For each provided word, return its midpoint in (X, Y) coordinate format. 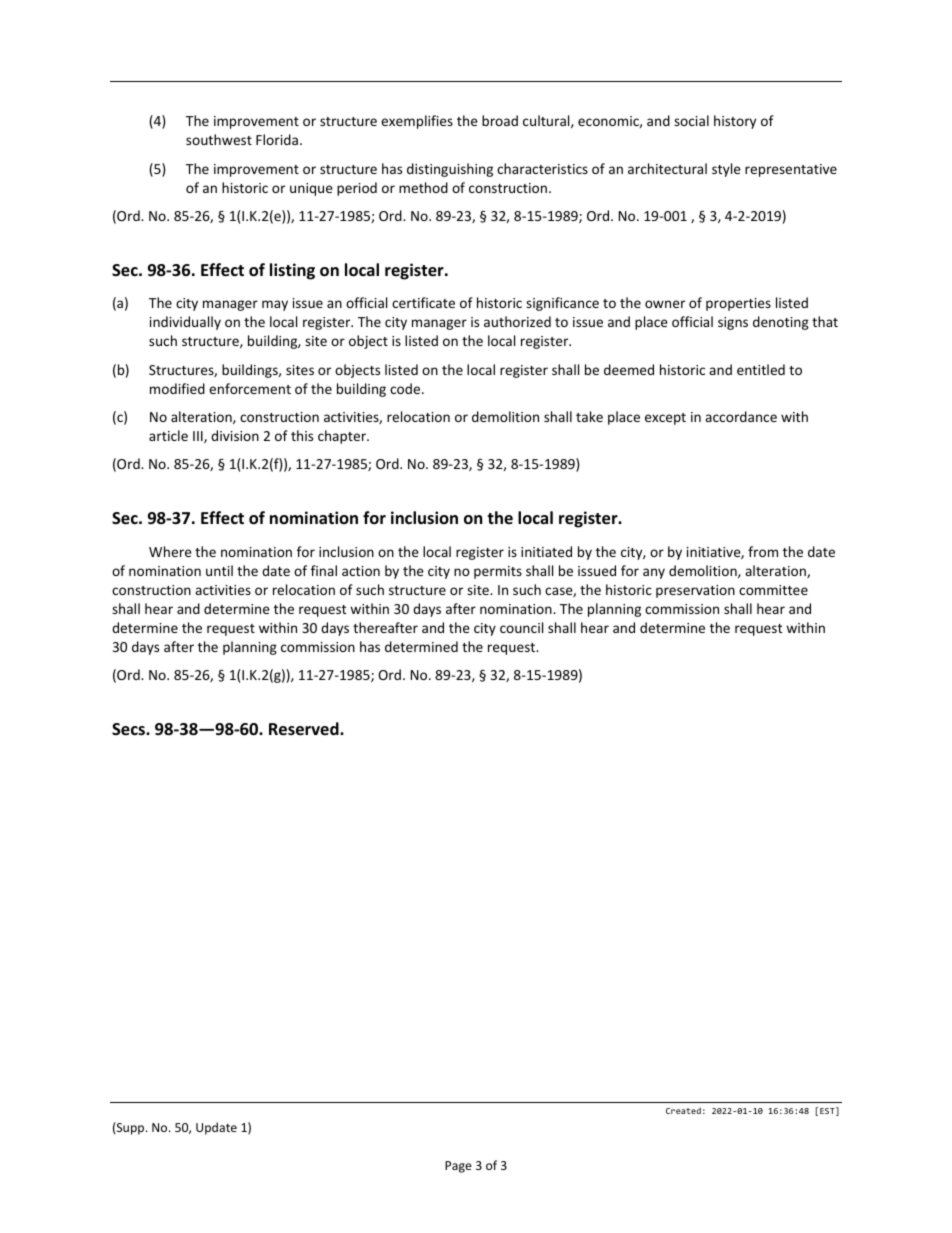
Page (458, 1167)
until (219, 570)
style (726, 170)
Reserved (305, 729)
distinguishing (450, 170)
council (521, 627)
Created (683, 1110)
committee (773, 590)
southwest (219, 139)
